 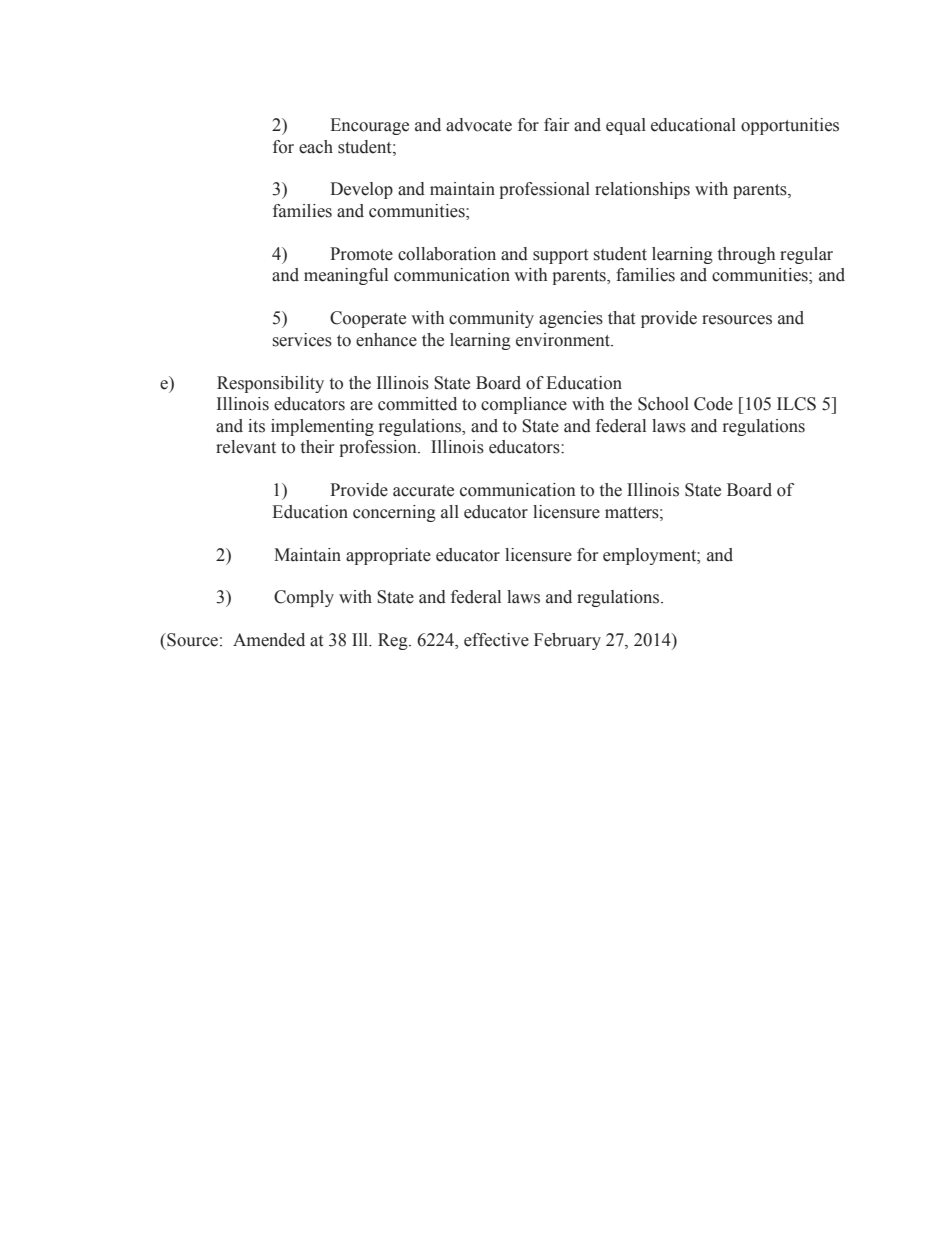 I want to click on fair, so click(x=556, y=125).
